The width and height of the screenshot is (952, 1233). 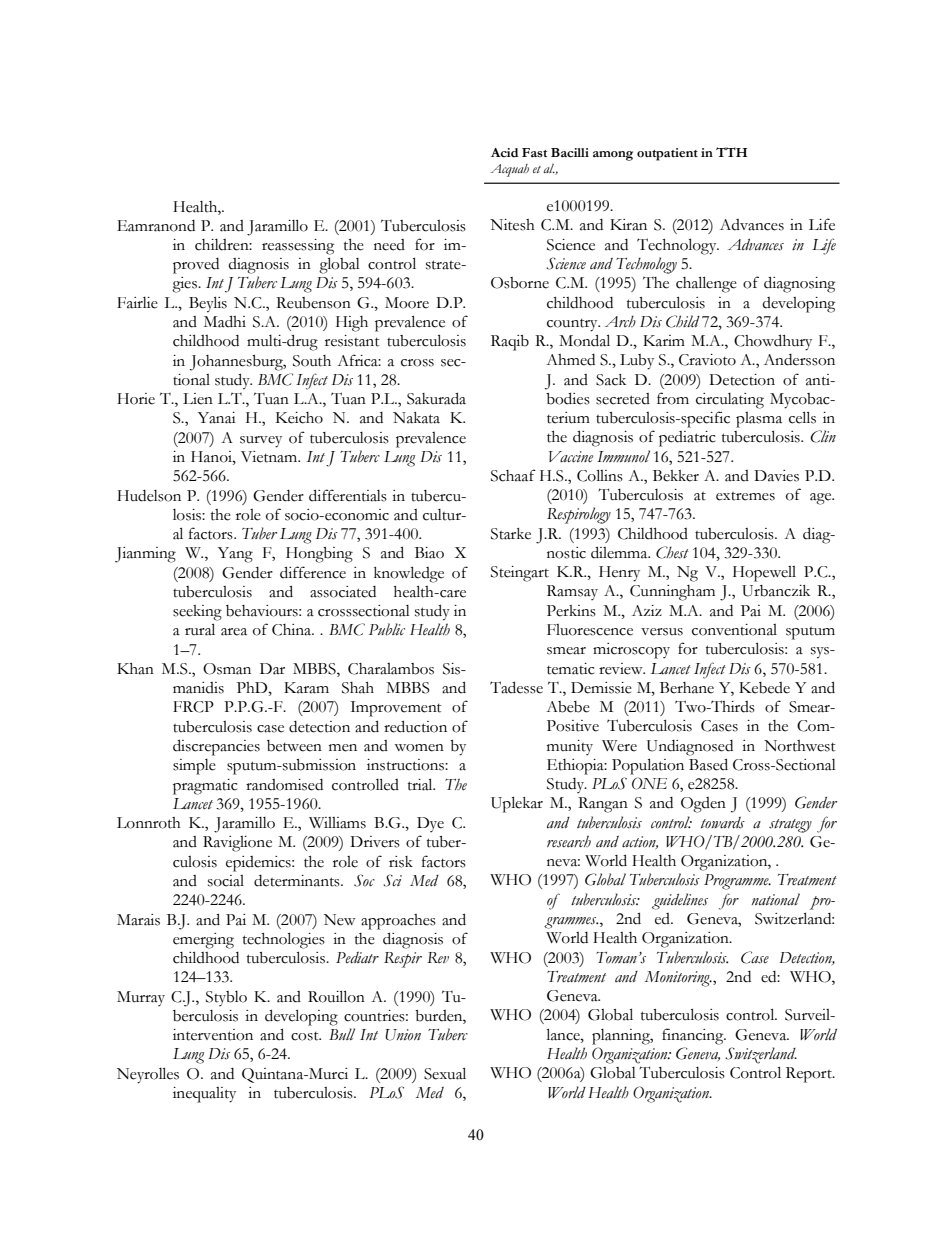 What do you see at coordinates (204, 1095) in the screenshot?
I see `inequality` at bounding box center [204, 1095].
